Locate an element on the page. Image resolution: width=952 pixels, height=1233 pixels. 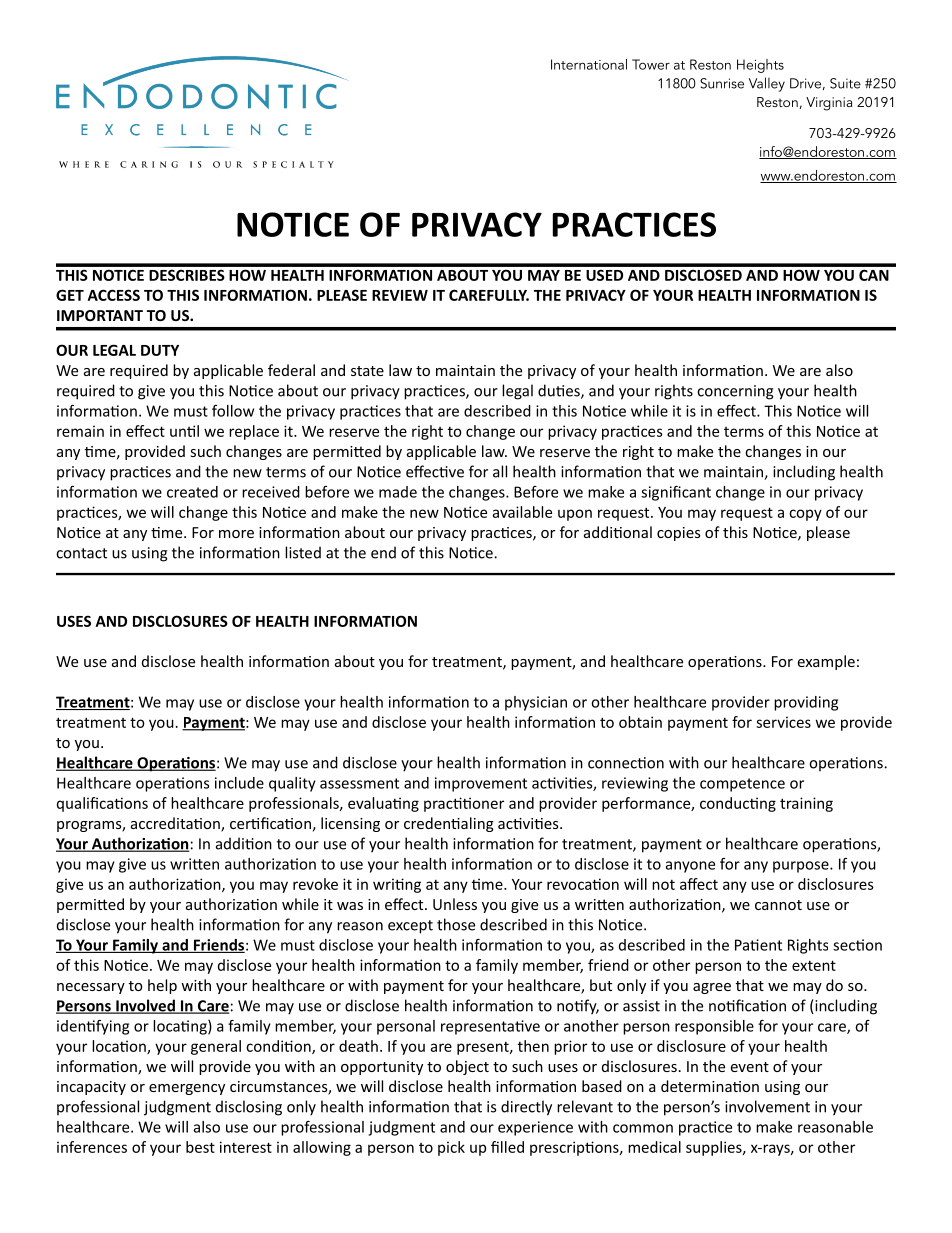
contact is located at coordinates (81, 553).
